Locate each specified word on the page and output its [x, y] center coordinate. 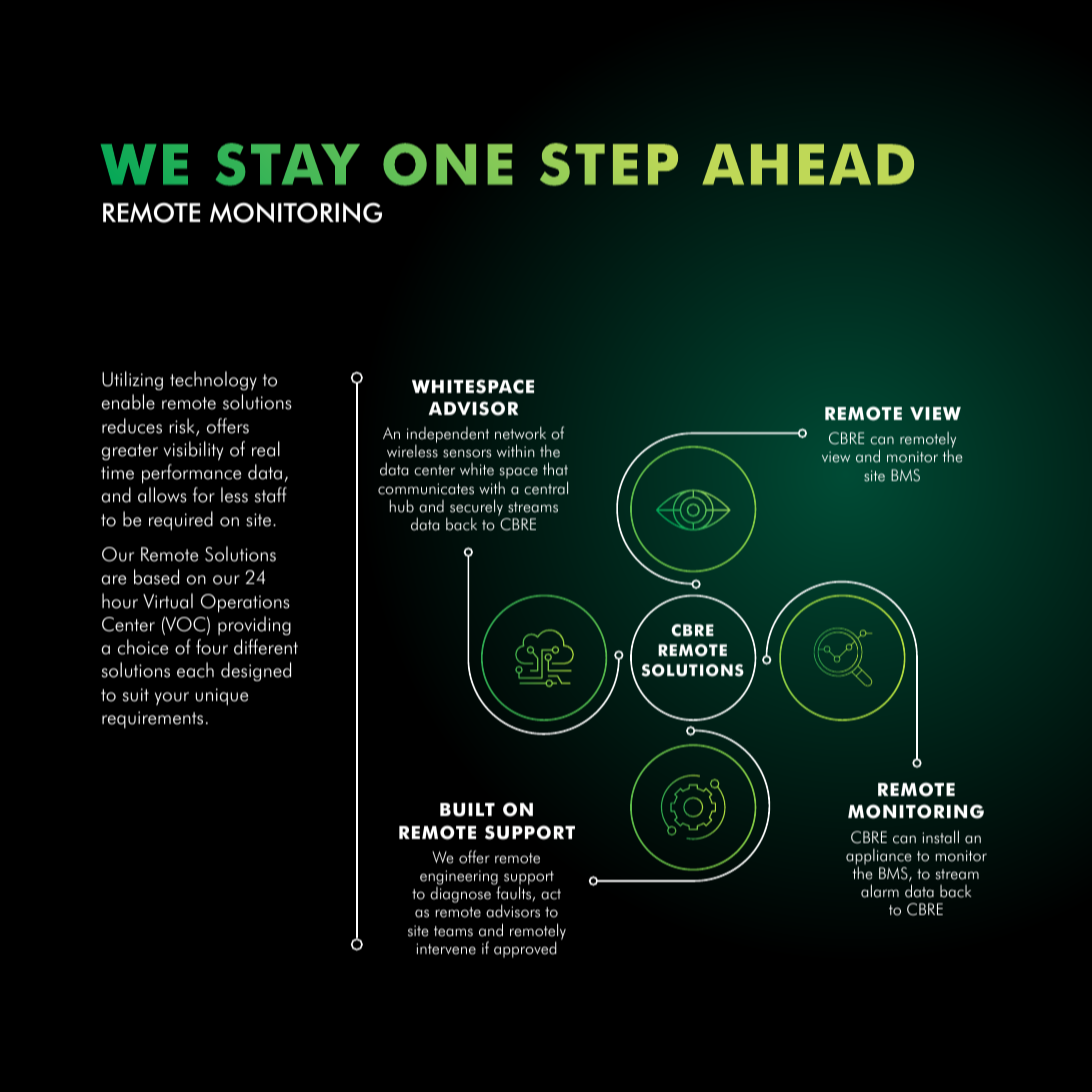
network [520, 433]
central [546, 488]
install [940, 837]
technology [213, 380]
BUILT [467, 810]
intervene [446, 949]
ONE [448, 164]
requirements [152, 719]
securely [476, 507]
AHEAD [808, 164]
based [156, 577]
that [555, 469]
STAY [288, 164]
